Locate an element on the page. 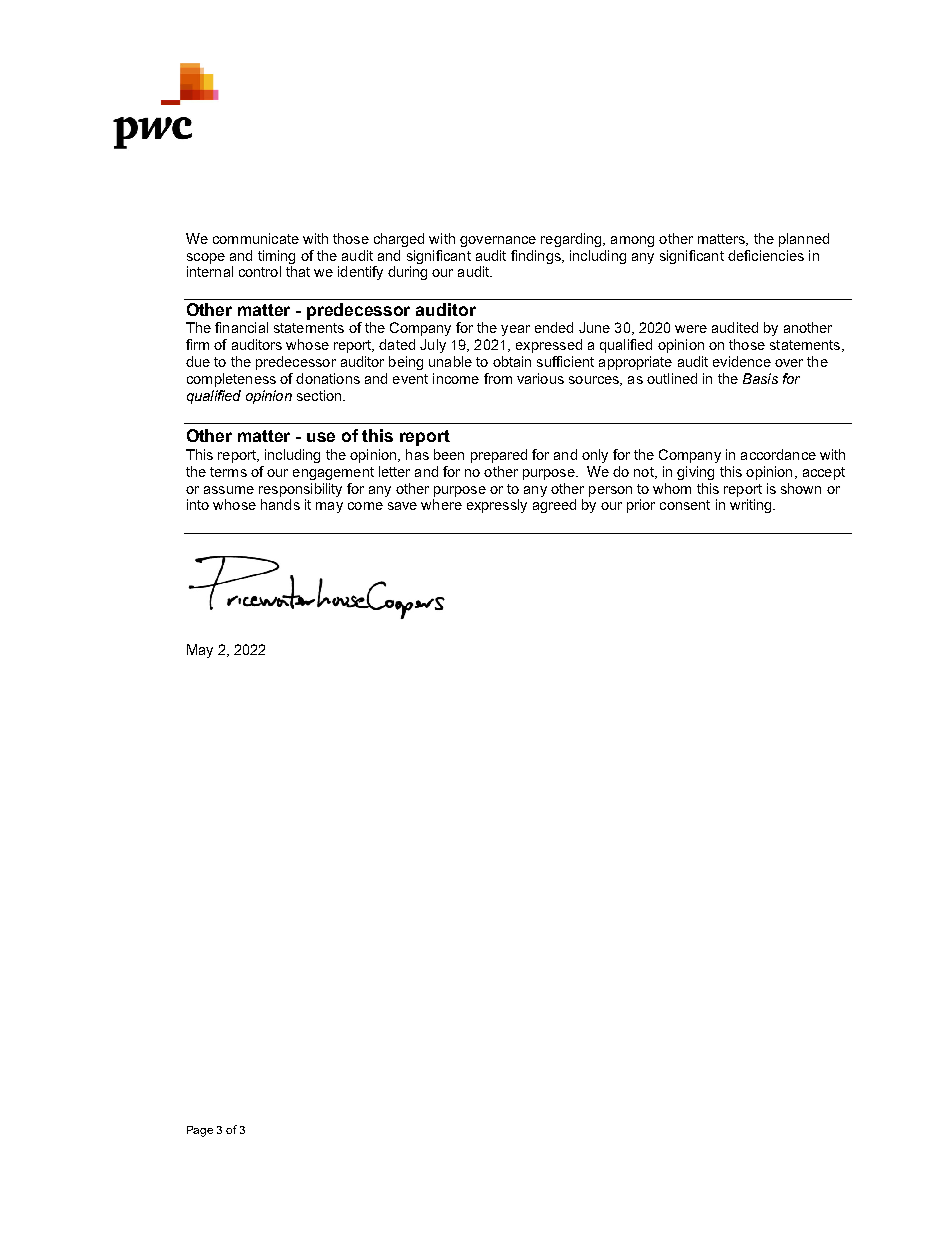  agreed is located at coordinates (554, 506).
